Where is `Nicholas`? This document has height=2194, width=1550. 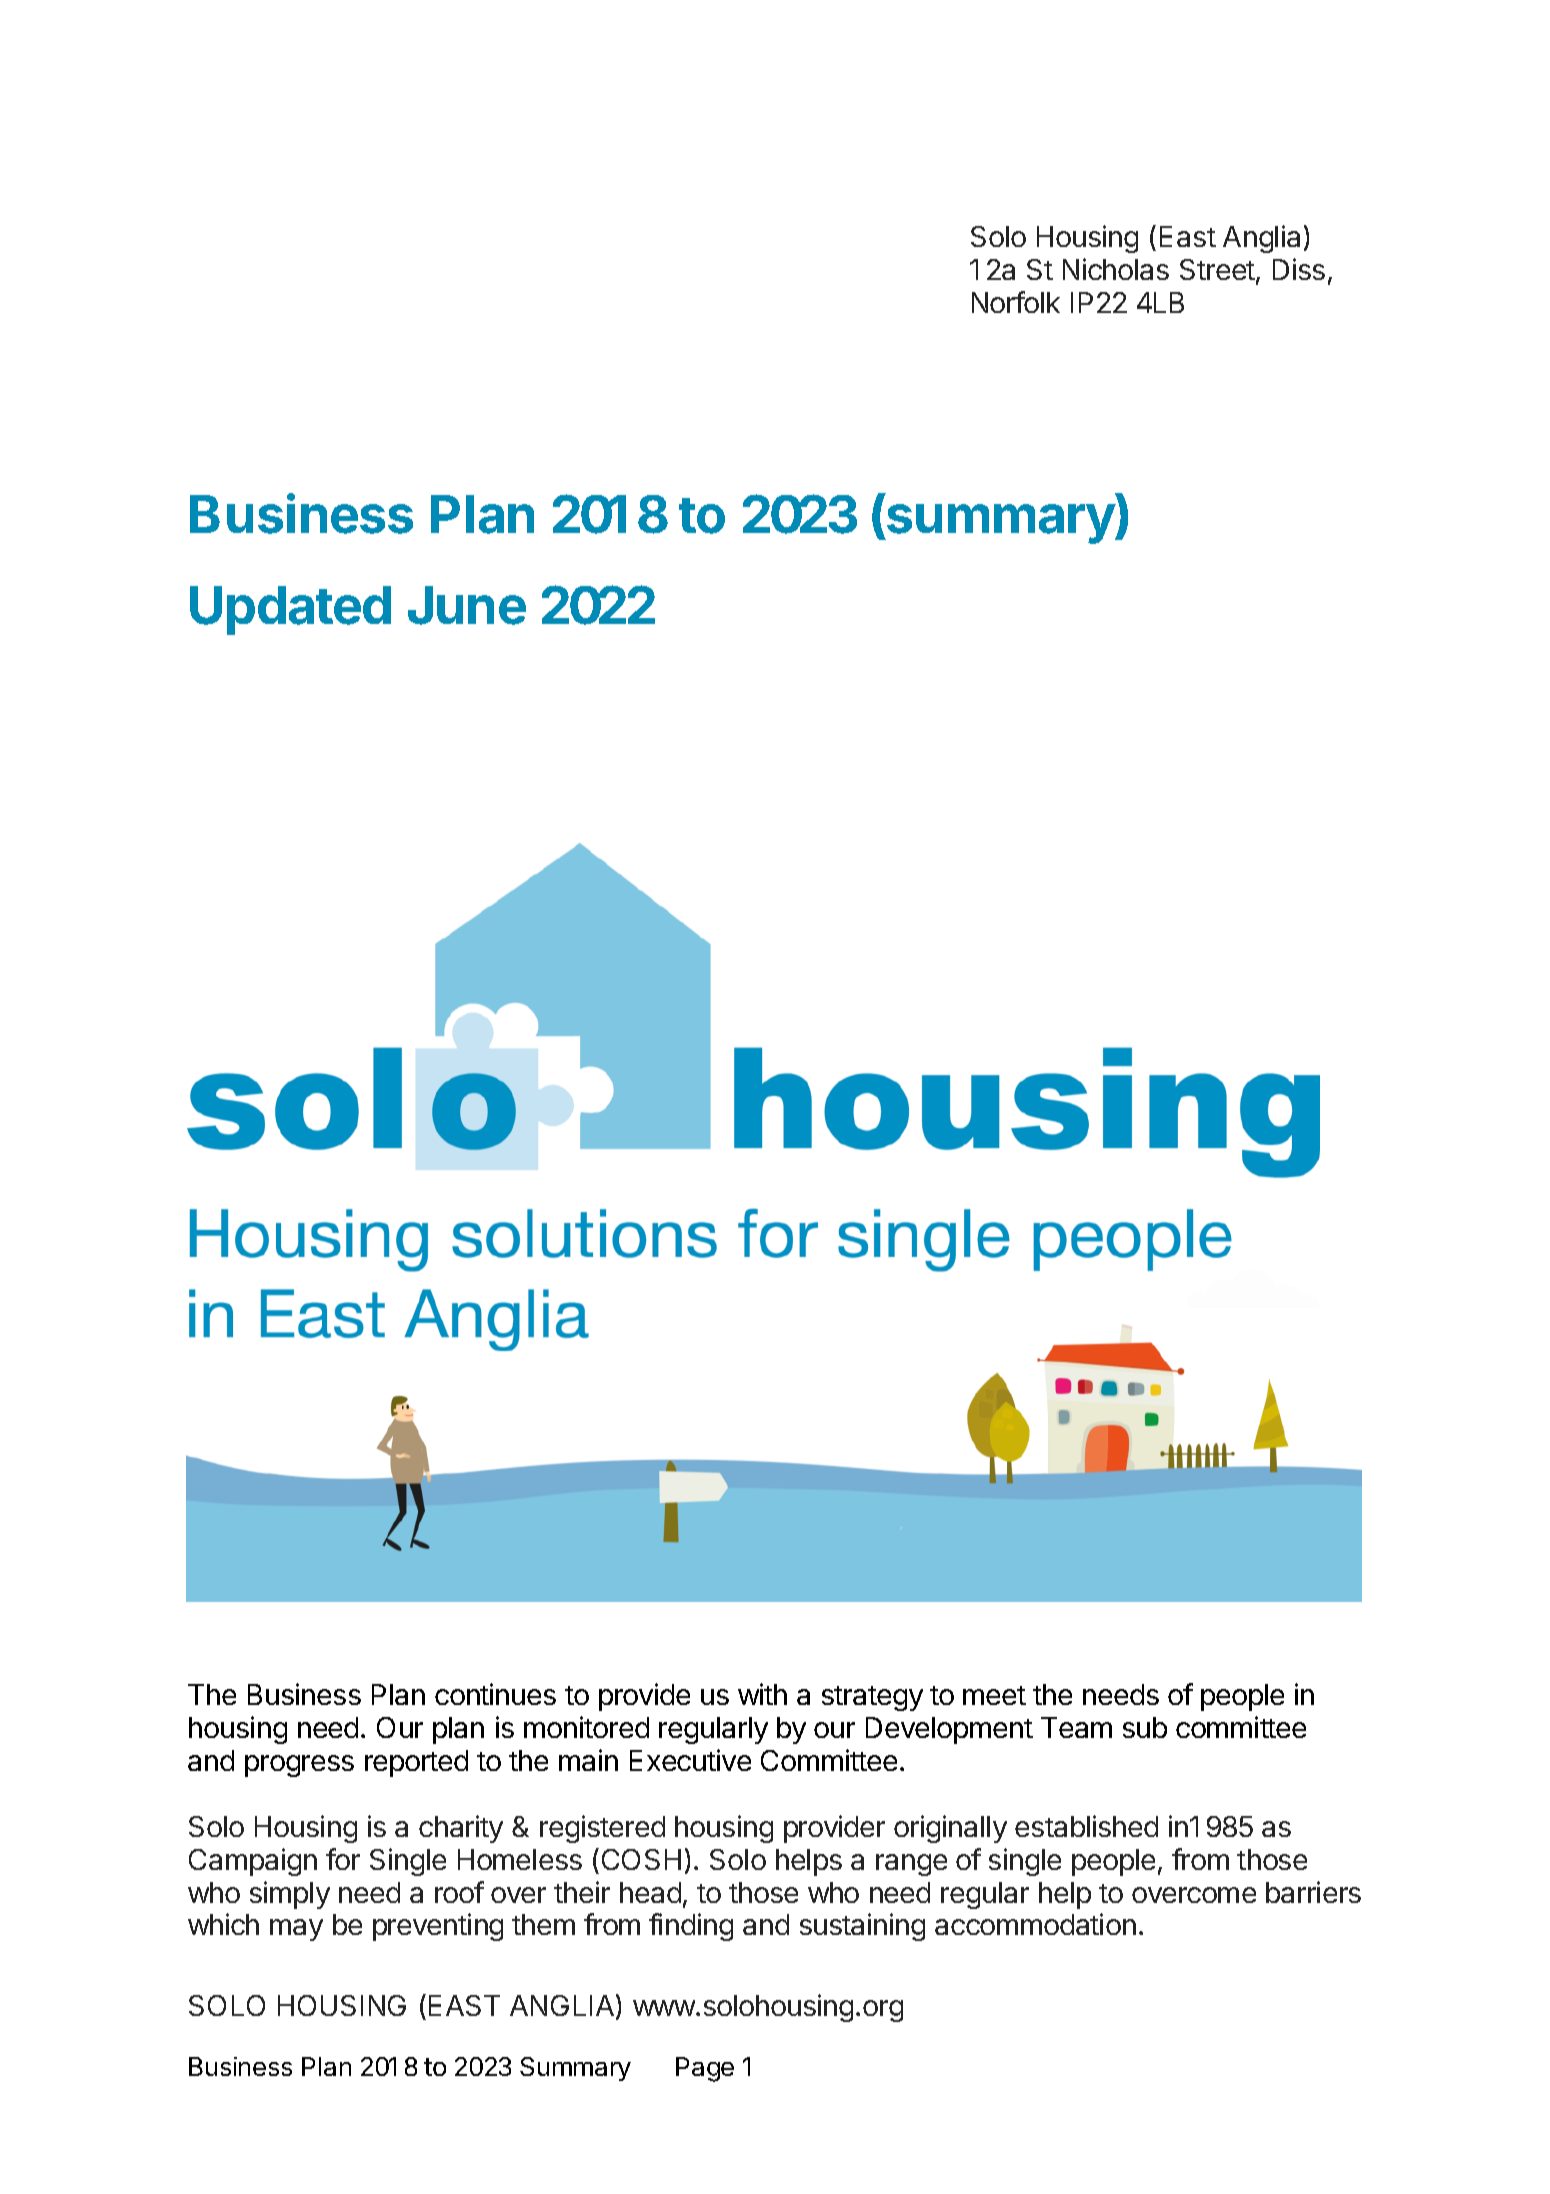 Nicholas is located at coordinates (1116, 269).
